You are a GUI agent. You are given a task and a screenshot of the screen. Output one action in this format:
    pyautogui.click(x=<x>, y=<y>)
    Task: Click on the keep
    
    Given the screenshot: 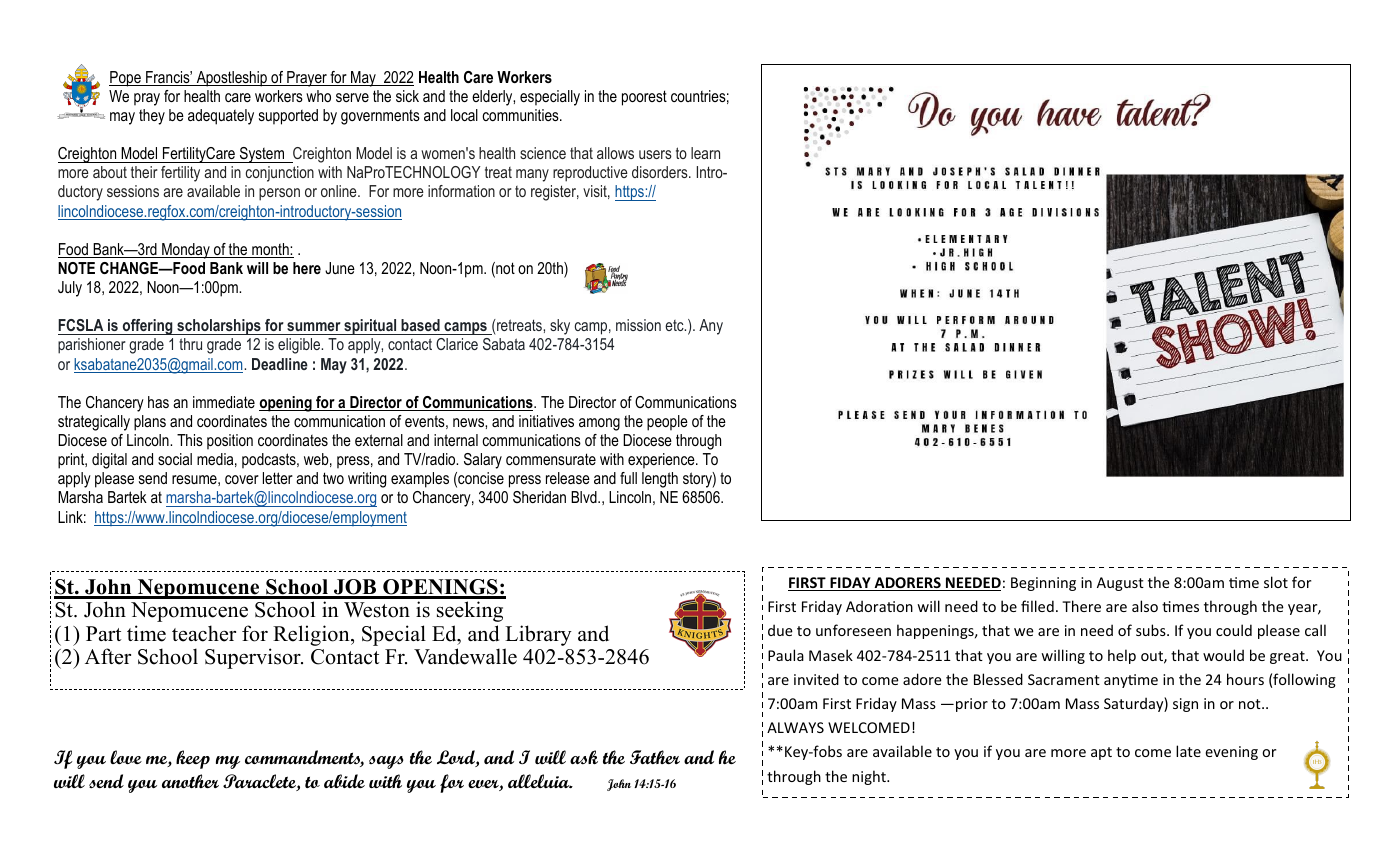 What is the action you would take?
    pyautogui.click(x=193, y=759)
